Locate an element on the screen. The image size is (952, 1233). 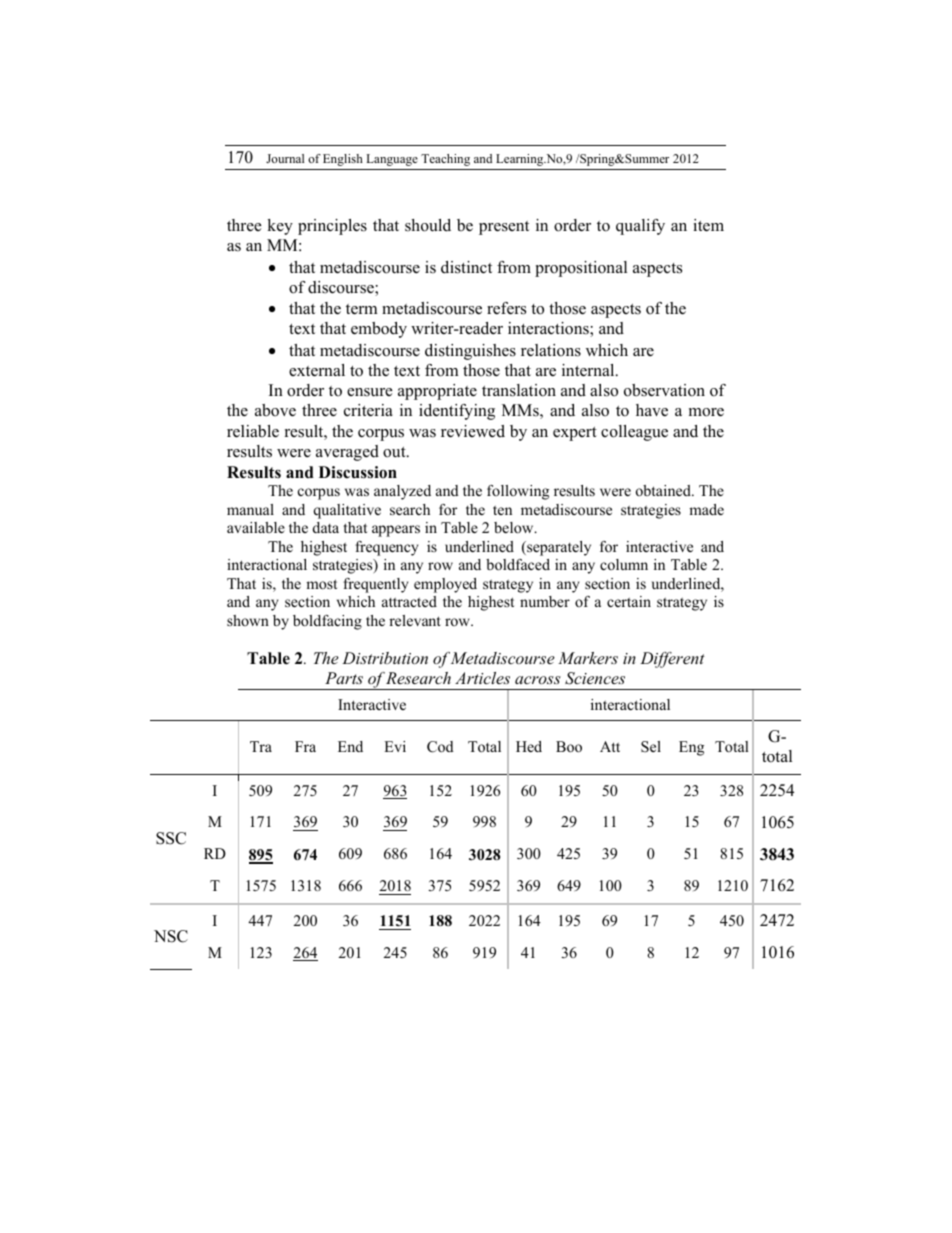
Sel is located at coordinates (651, 747).
